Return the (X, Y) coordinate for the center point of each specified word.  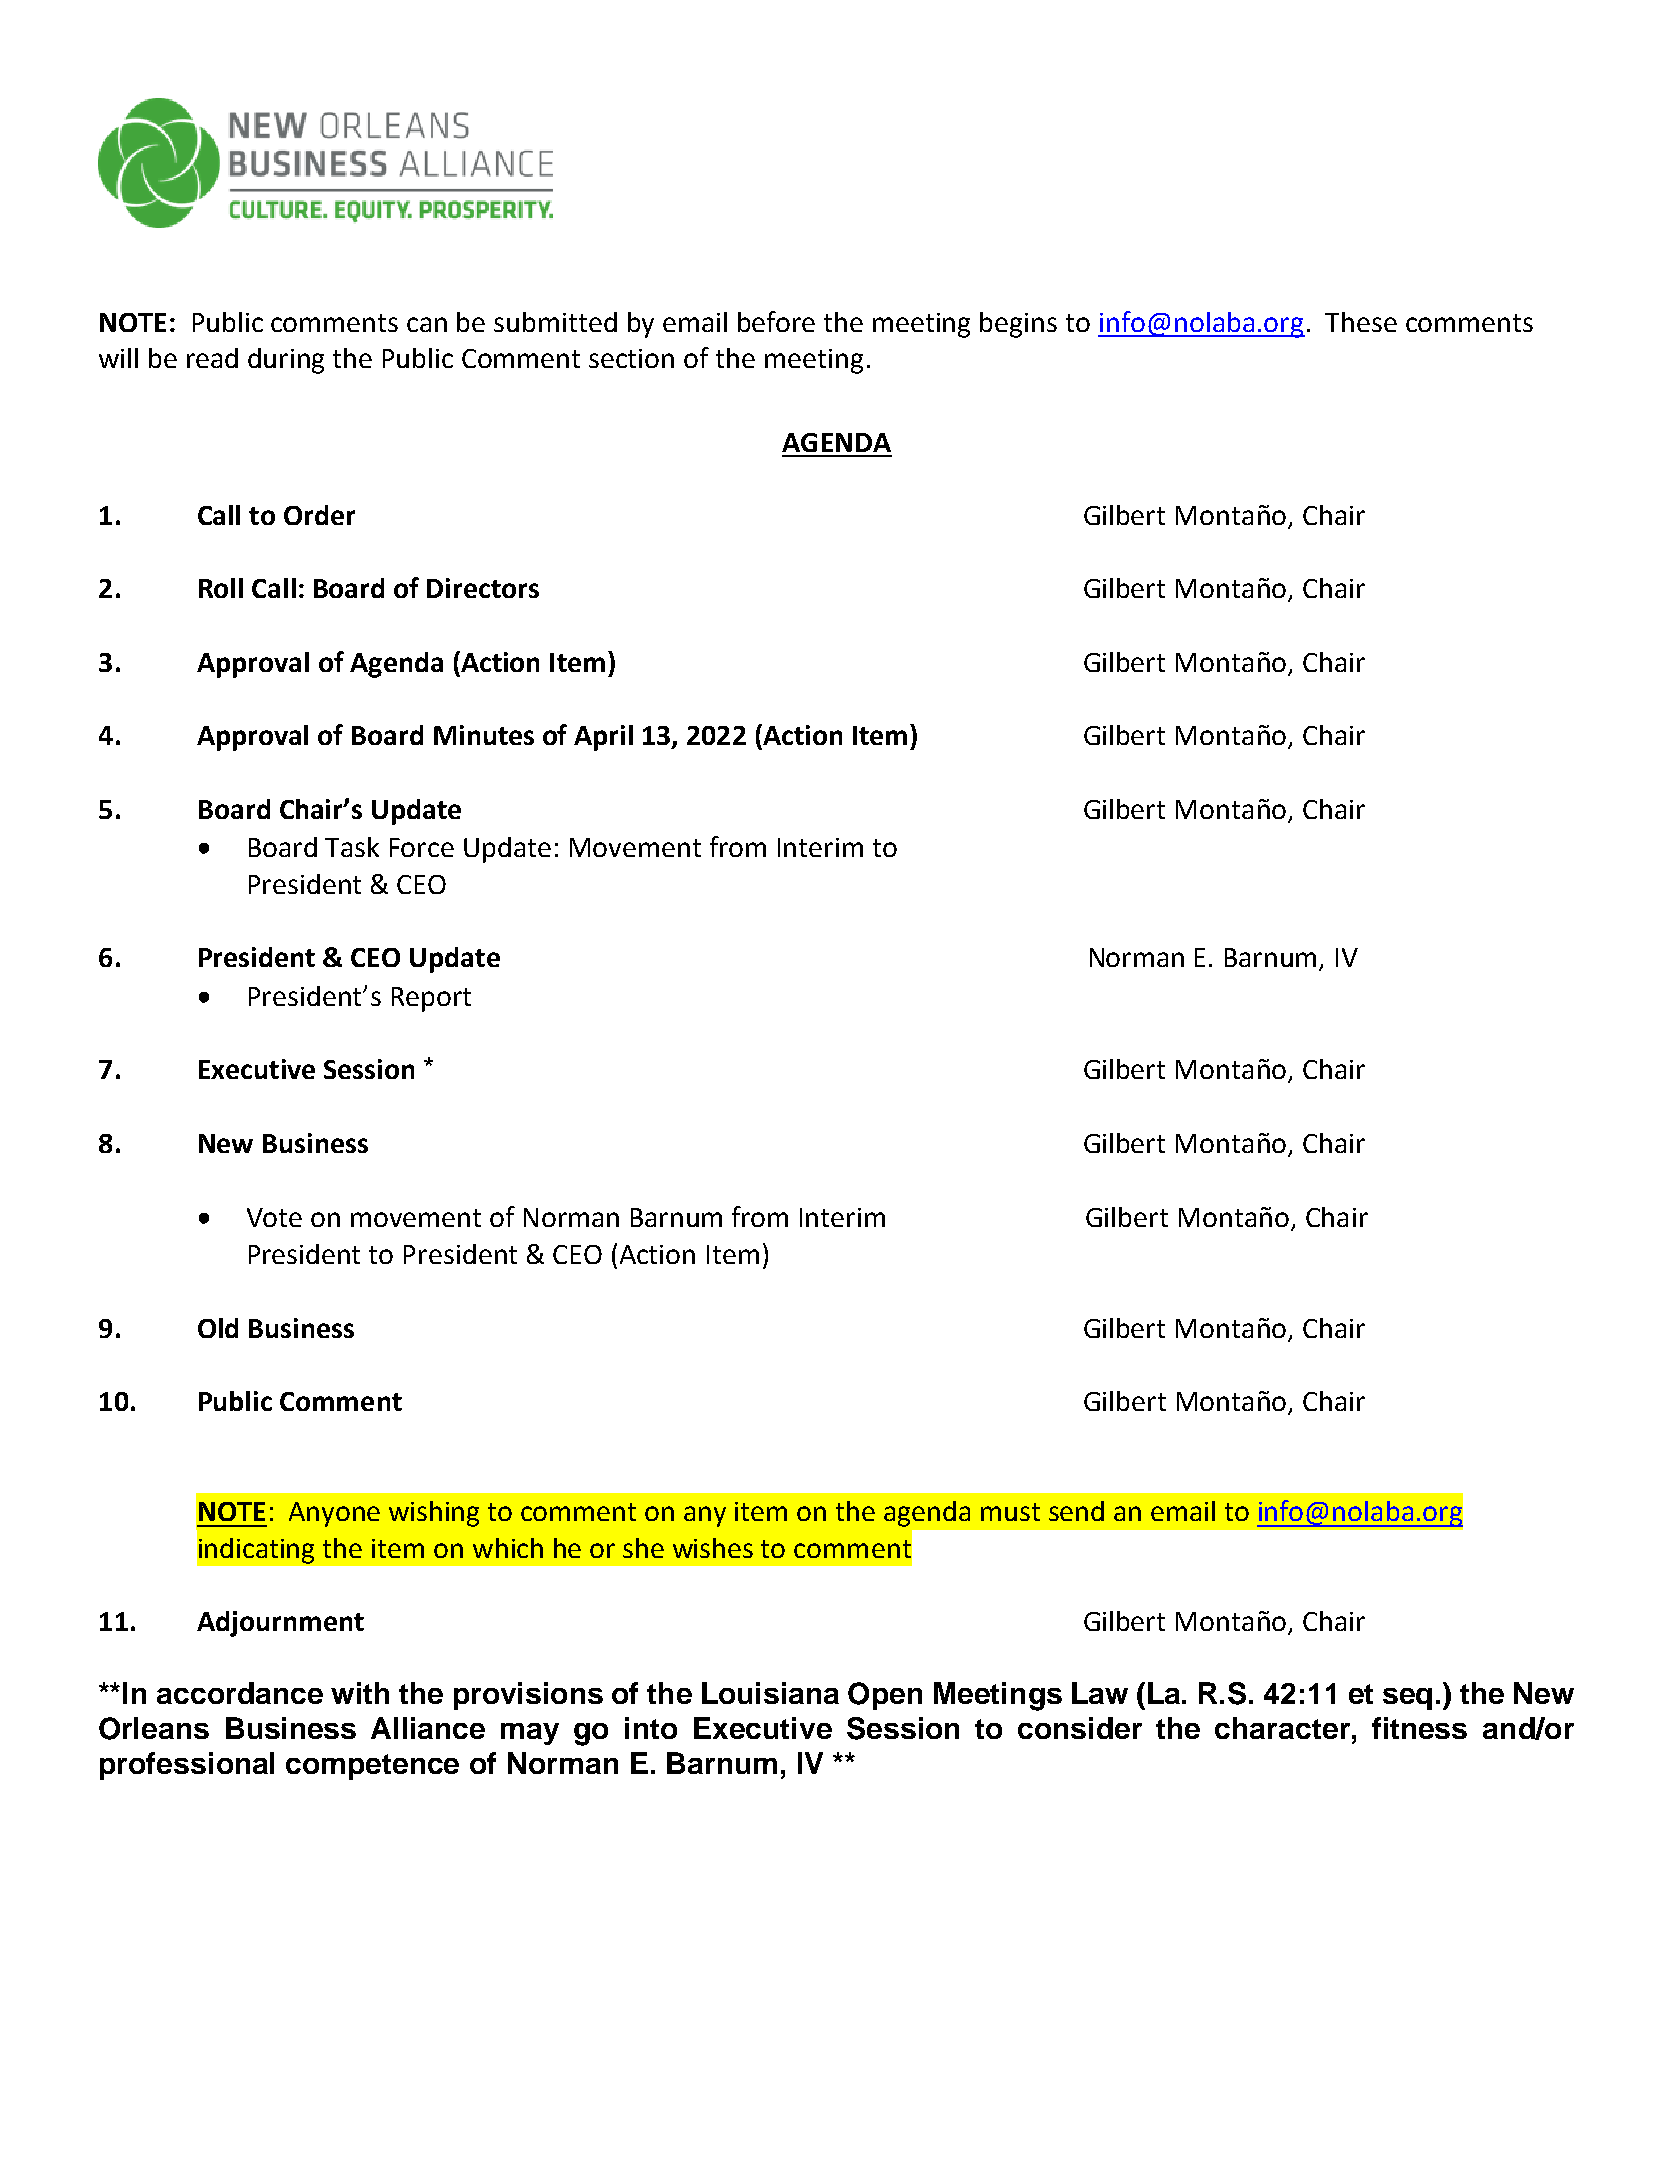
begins (1018, 325)
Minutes (484, 735)
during (286, 361)
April (603, 738)
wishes (713, 1548)
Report (431, 999)
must (1010, 1512)
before (776, 321)
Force (422, 847)
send (1076, 1511)
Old (218, 1328)
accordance (240, 1693)
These (1361, 322)
